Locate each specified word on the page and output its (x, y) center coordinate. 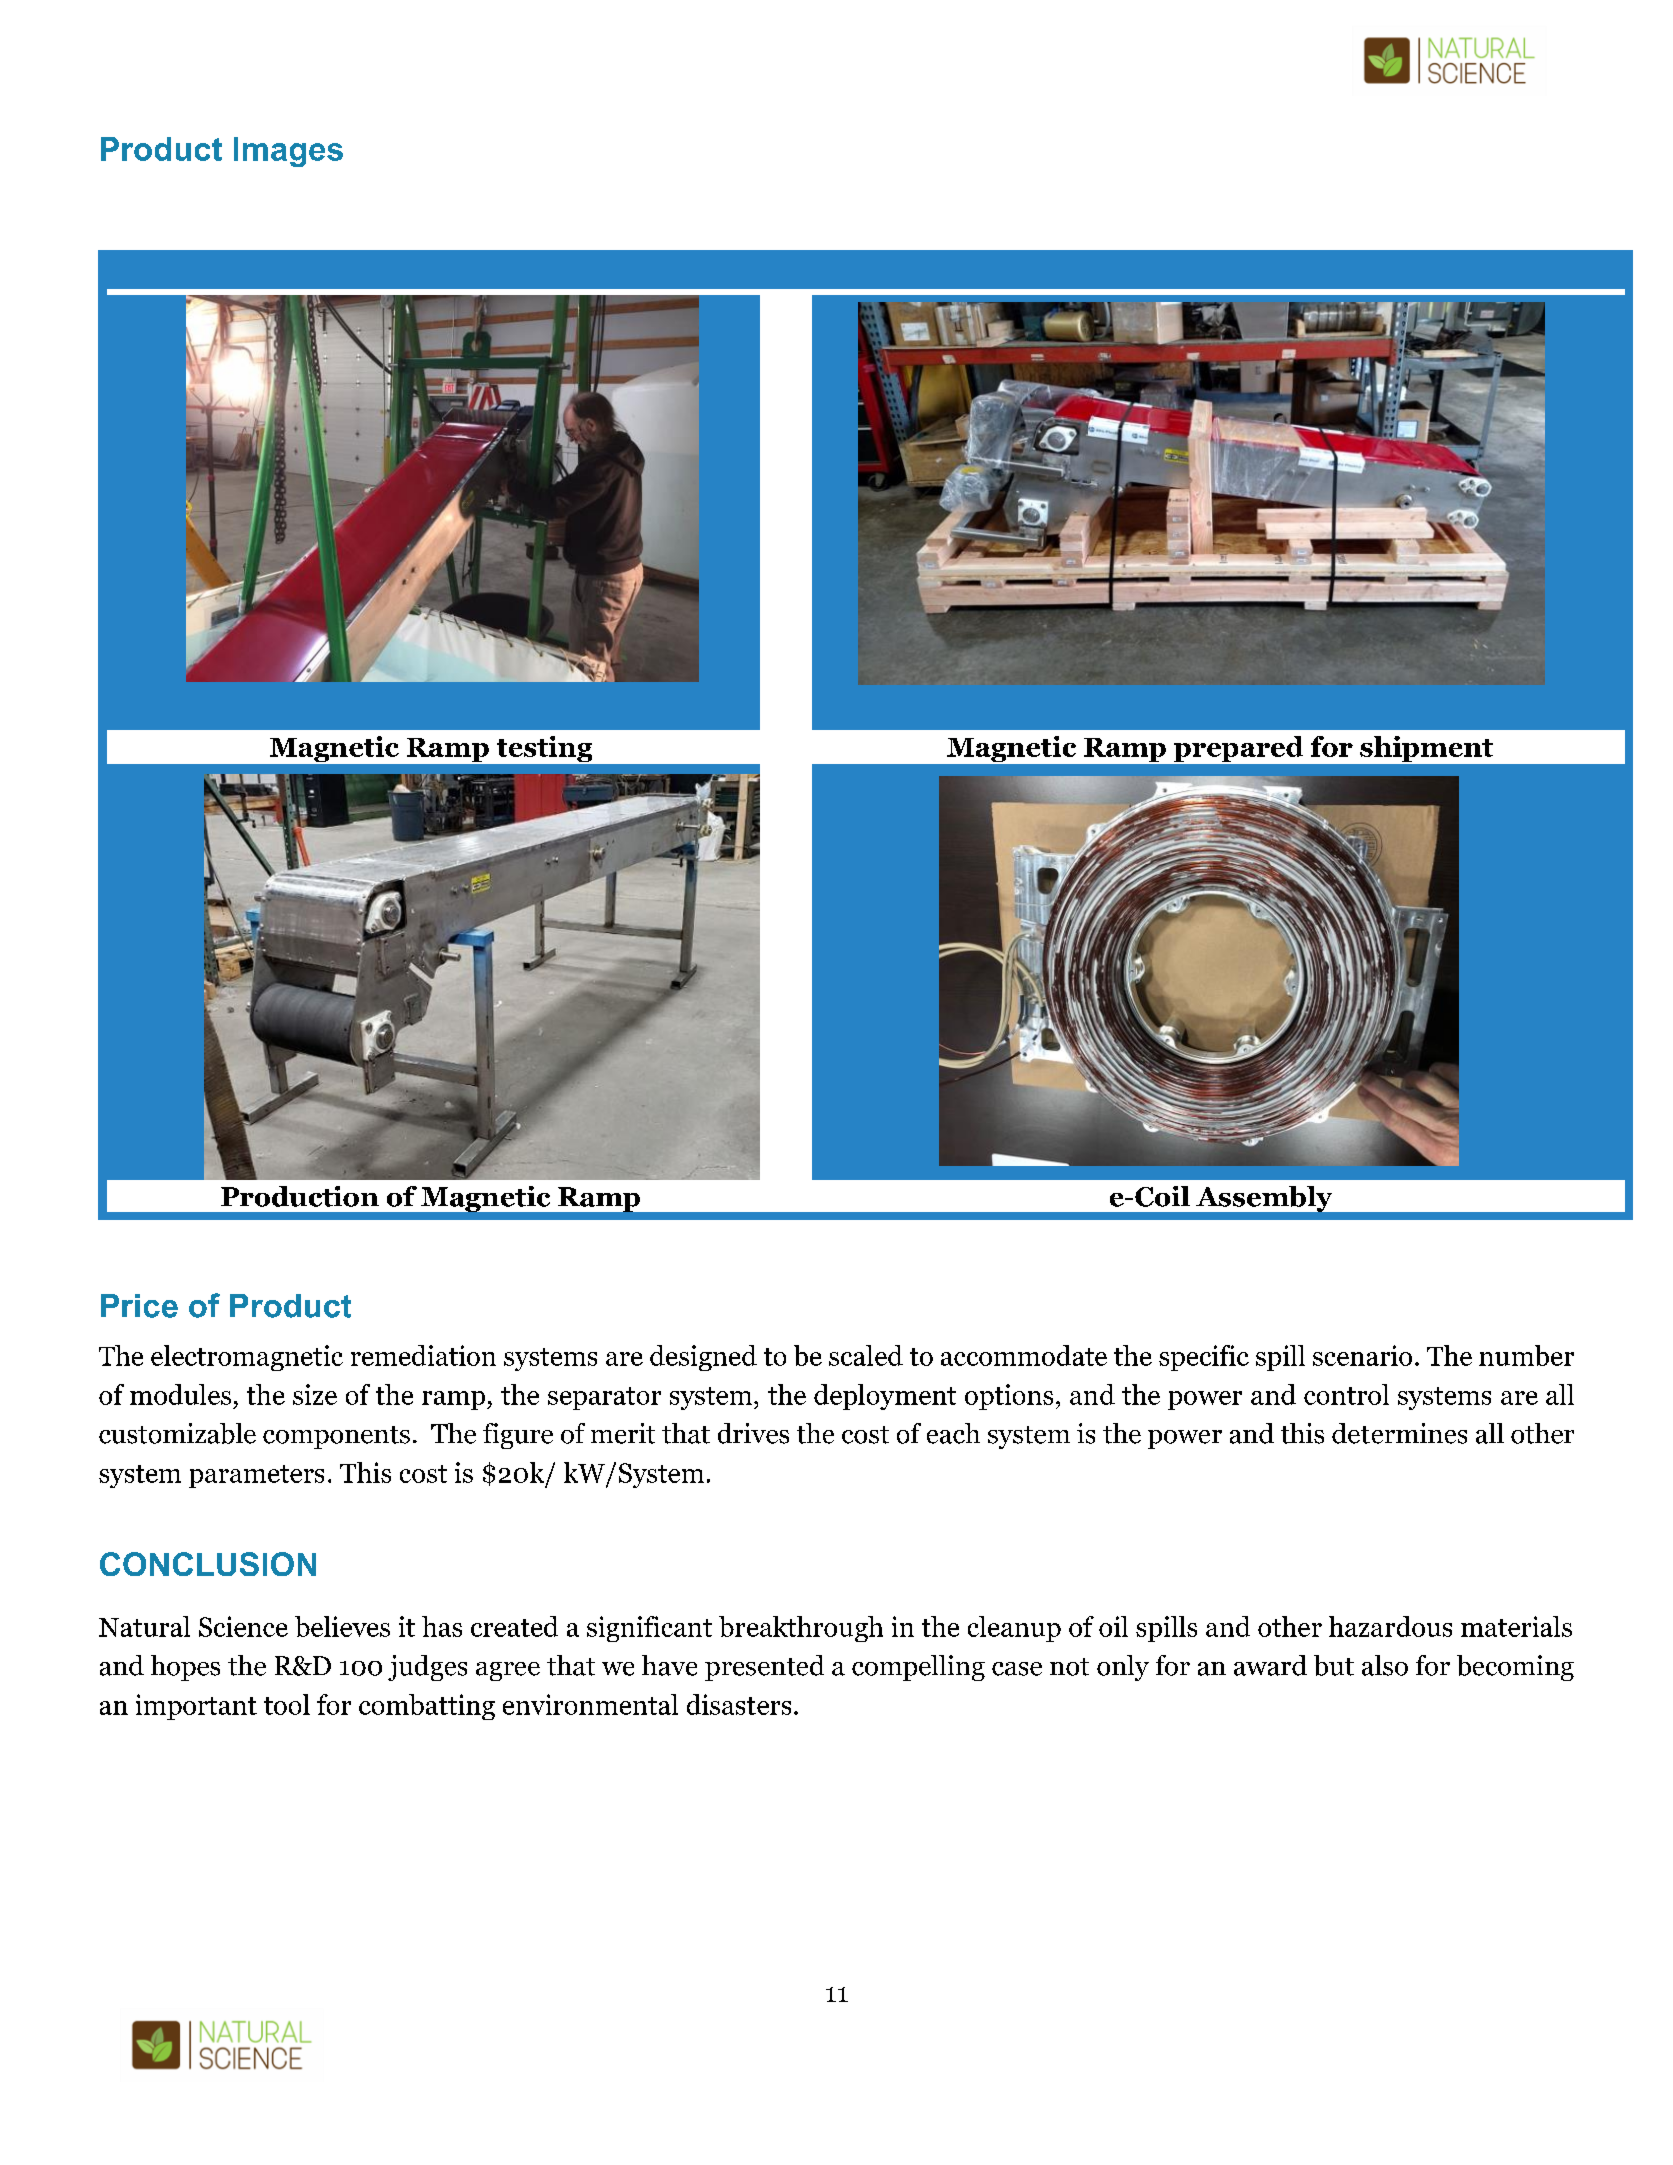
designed (703, 1358)
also (1385, 1665)
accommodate (1024, 1355)
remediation (423, 1355)
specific (1204, 1358)
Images (288, 152)
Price (139, 1306)
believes (342, 1626)
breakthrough (801, 1629)
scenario (1362, 1355)
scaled (866, 1355)
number (1526, 1355)
